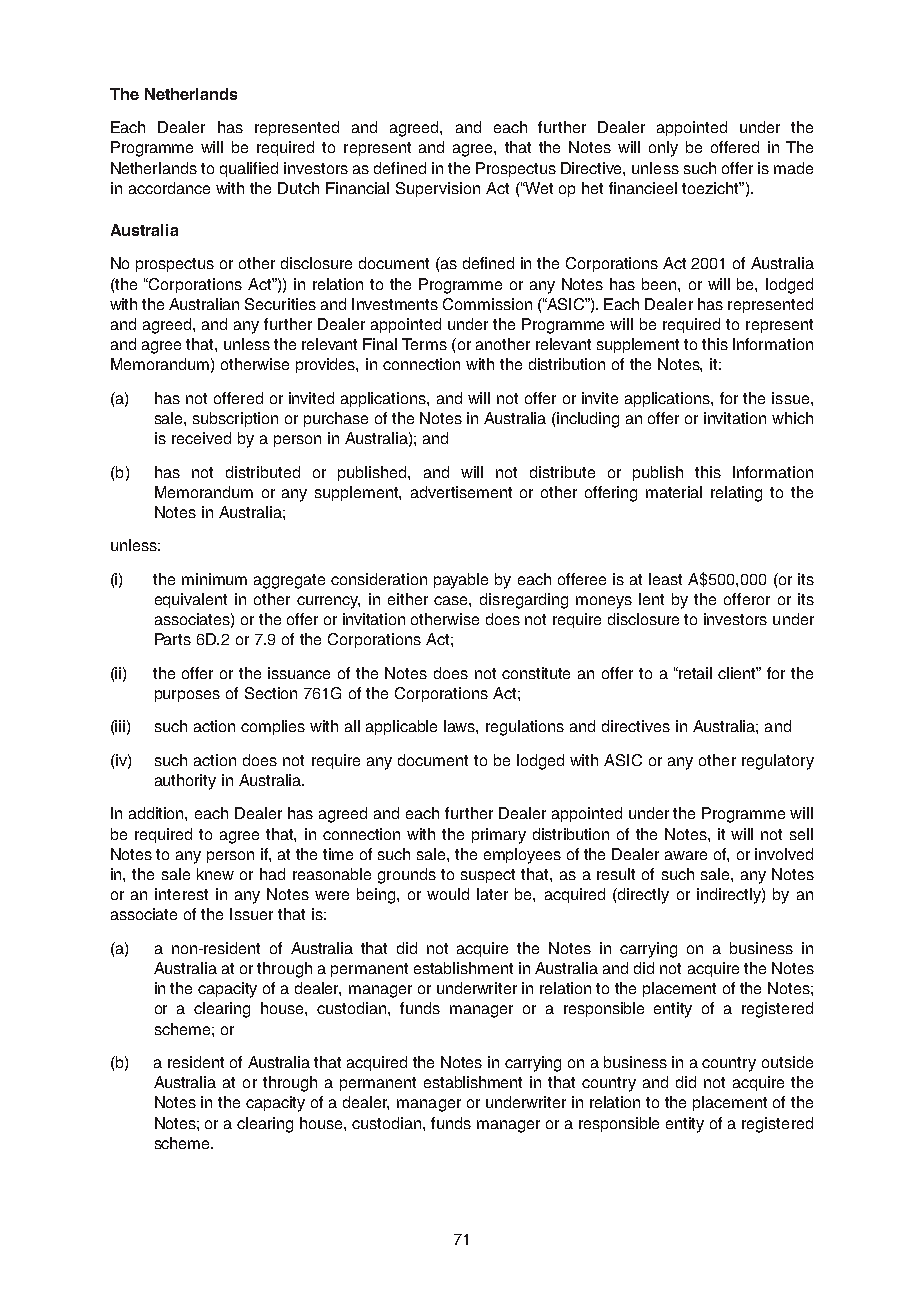  What do you see at coordinates (249, 169) in the screenshot?
I see `qualified` at bounding box center [249, 169].
